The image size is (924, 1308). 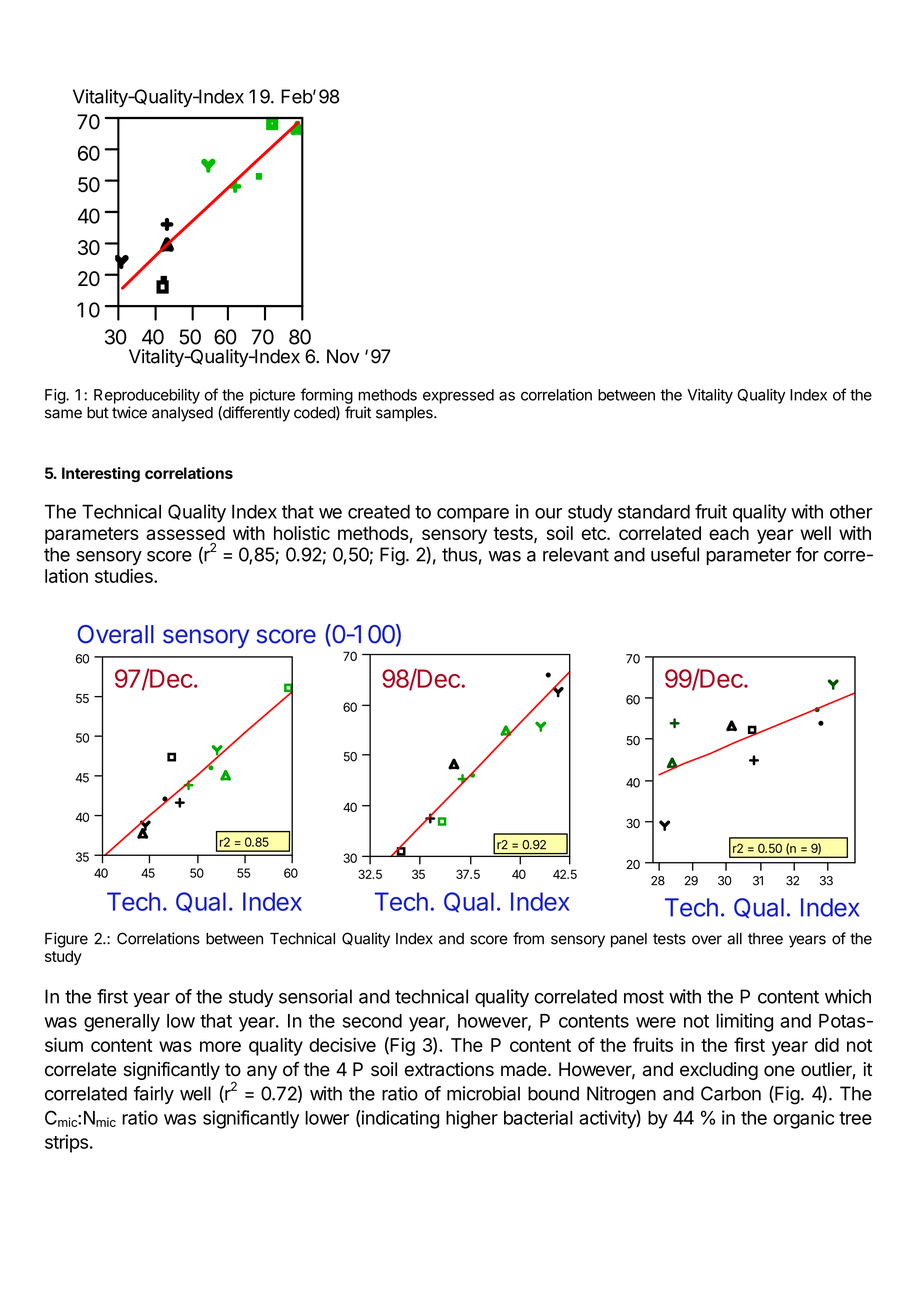 I want to click on three, so click(x=765, y=939).
